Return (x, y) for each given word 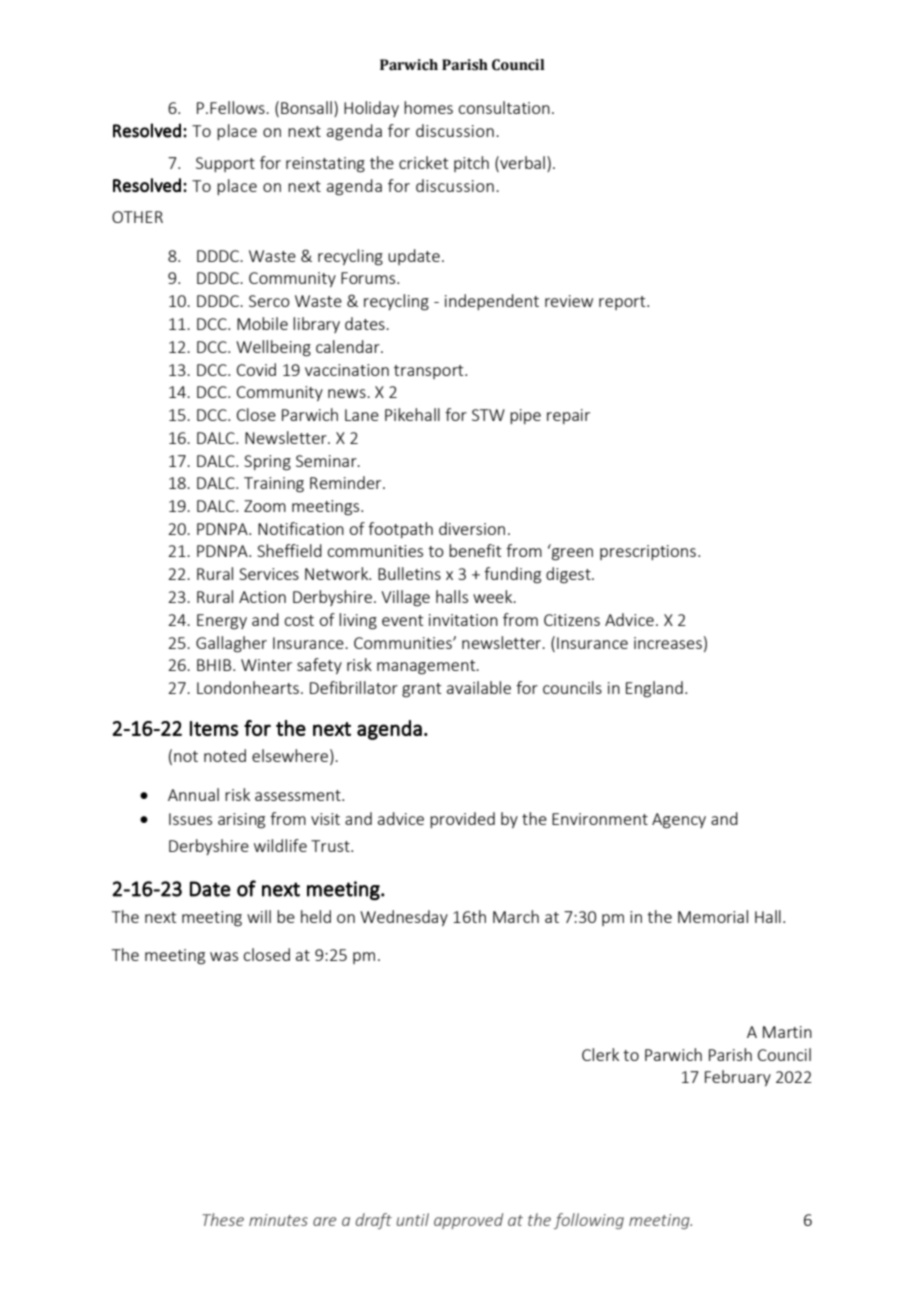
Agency (679, 821)
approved (468, 1221)
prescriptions (648, 552)
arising (241, 821)
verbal (521, 162)
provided (462, 820)
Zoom (265, 506)
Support (225, 164)
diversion (472, 528)
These (223, 1219)
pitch (471, 164)
